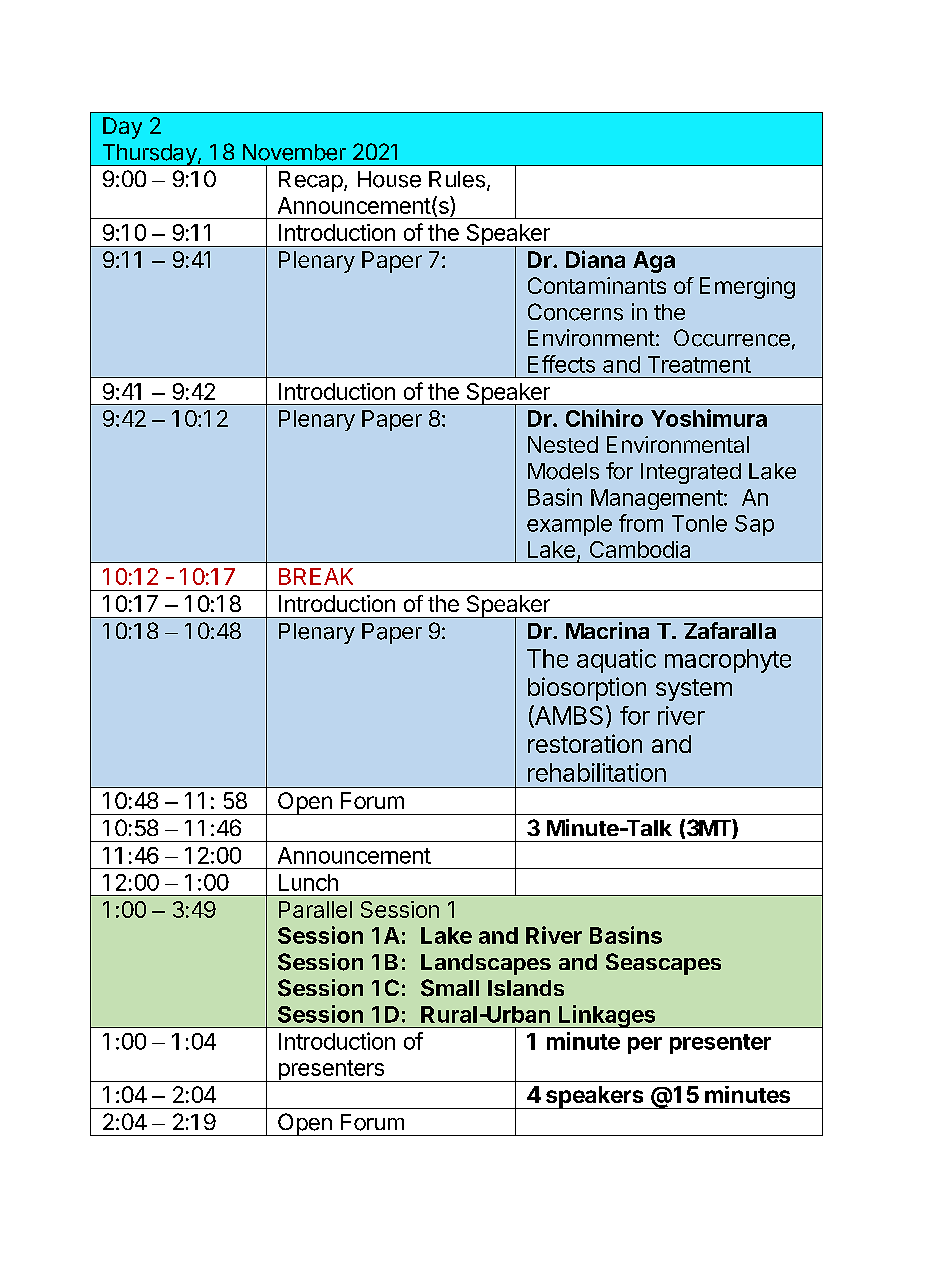  What do you see at coordinates (563, 444) in the document?
I see `Nested` at bounding box center [563, 444].
